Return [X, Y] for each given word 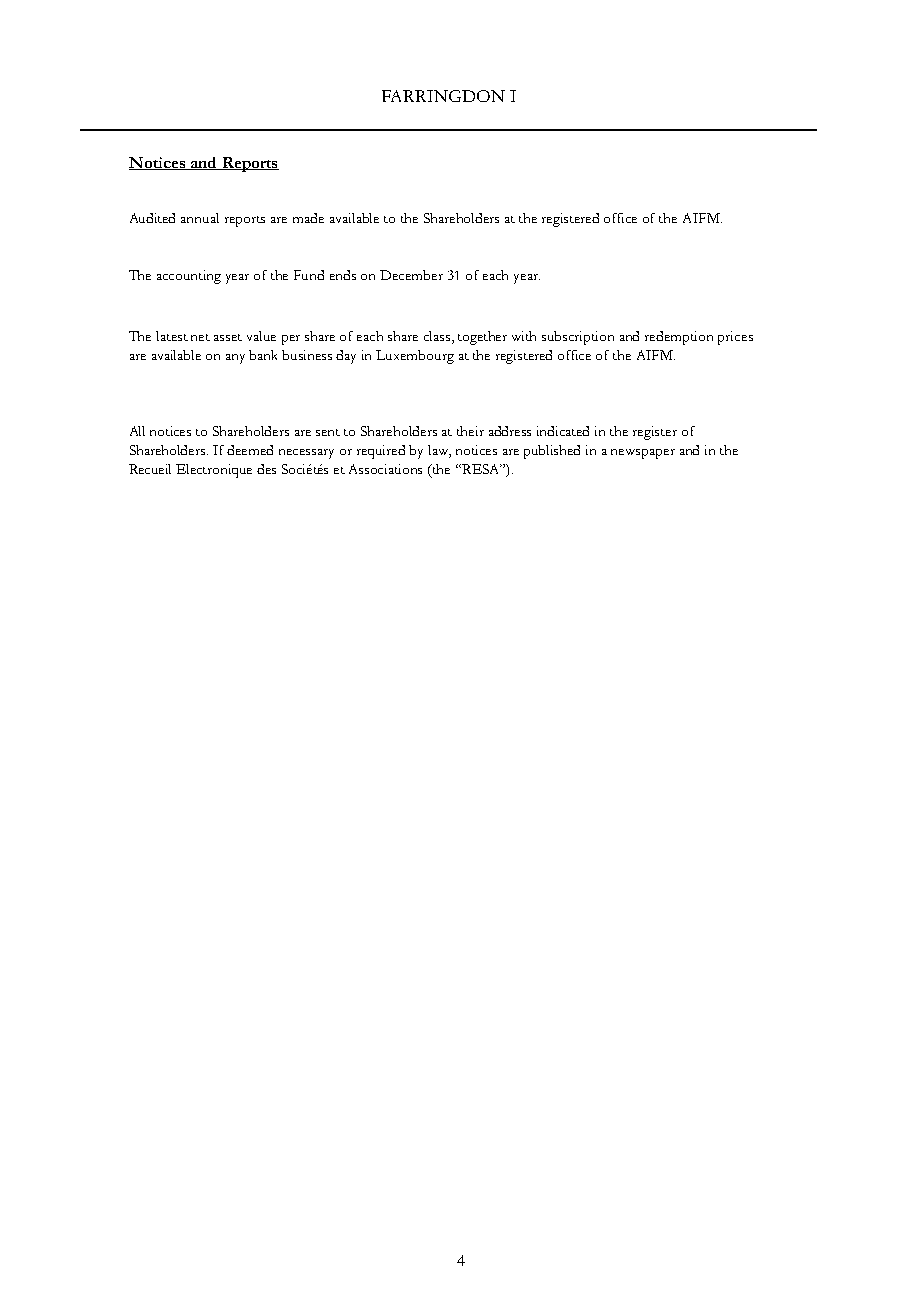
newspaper [643, 454]
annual [200, 218]
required [381, 452]
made [308, 218]
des [266, 469]
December [411, 275]
